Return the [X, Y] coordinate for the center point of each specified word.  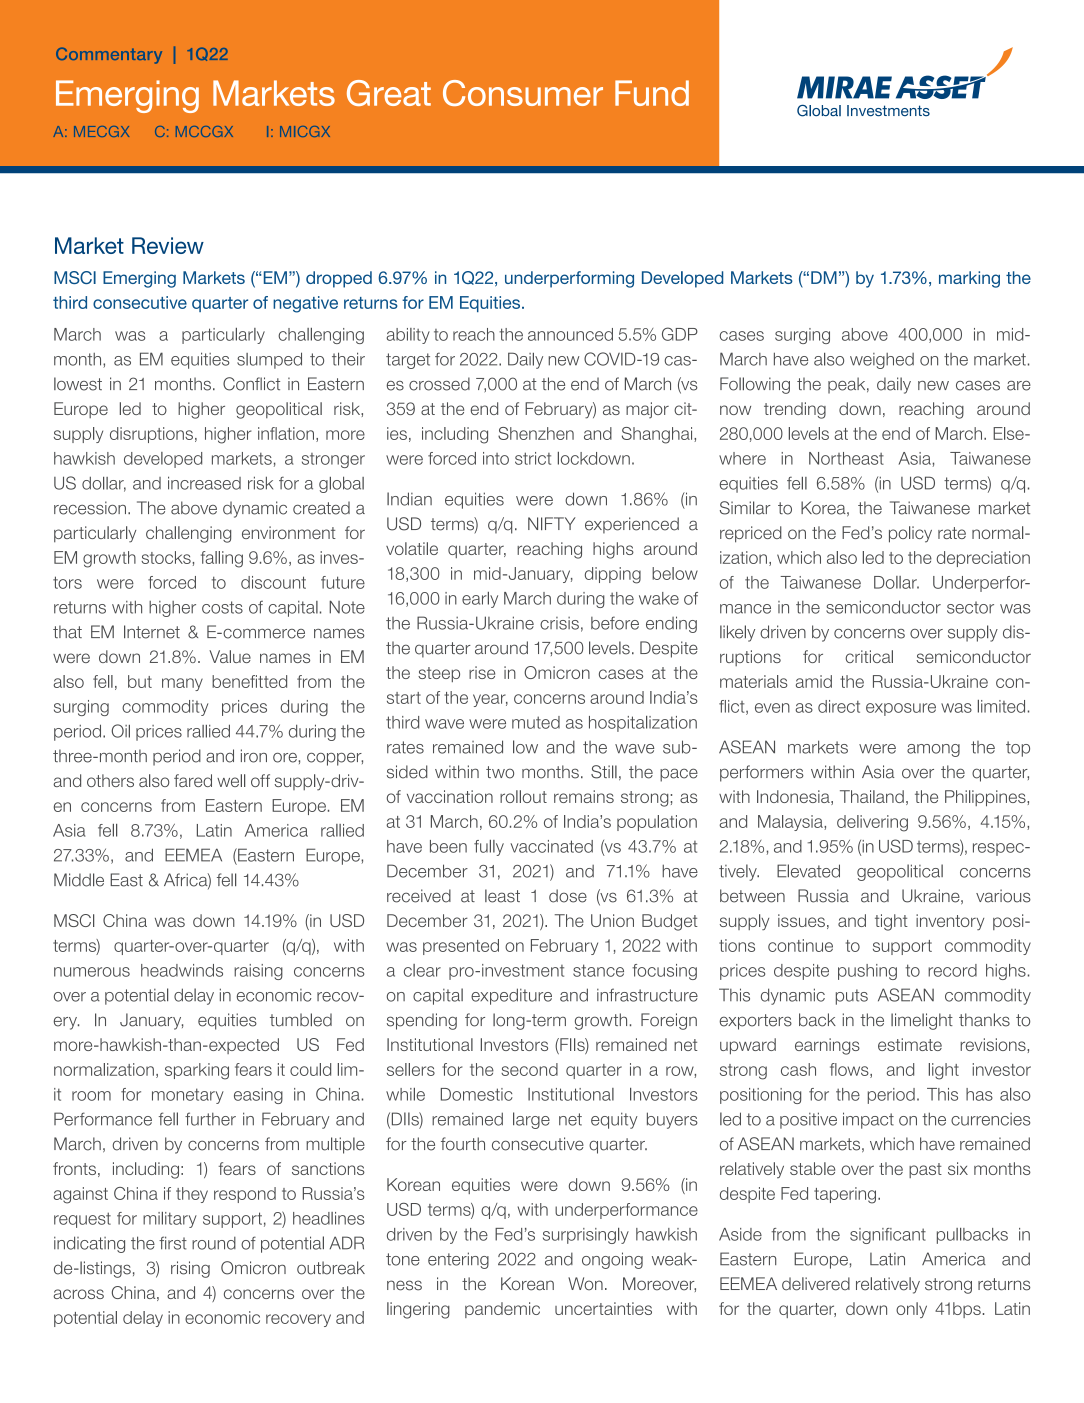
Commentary [109, 55]
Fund [652, 93]
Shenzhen [536, 433]
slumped [269, 360]
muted [536, 722]
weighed [882, 361]
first [173, 1243]
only [911, 1310]
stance [598, 970]
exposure [901, 709]
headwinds [182, 970]
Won [585, 1284]
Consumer [523, 93]
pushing [867, 972]
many [182, 684]
